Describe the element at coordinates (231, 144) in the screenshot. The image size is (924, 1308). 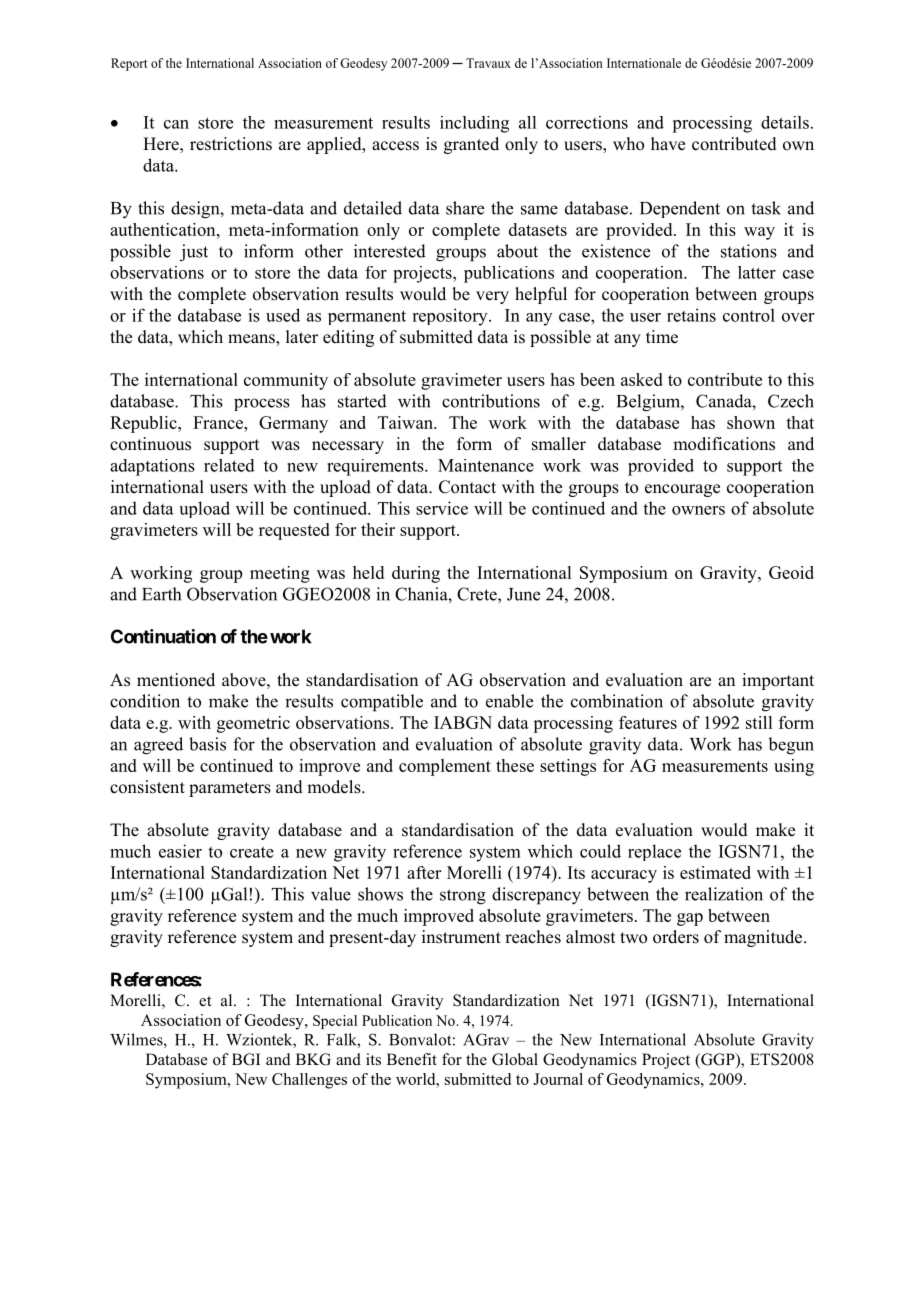
I see `restrictions` at that location.
